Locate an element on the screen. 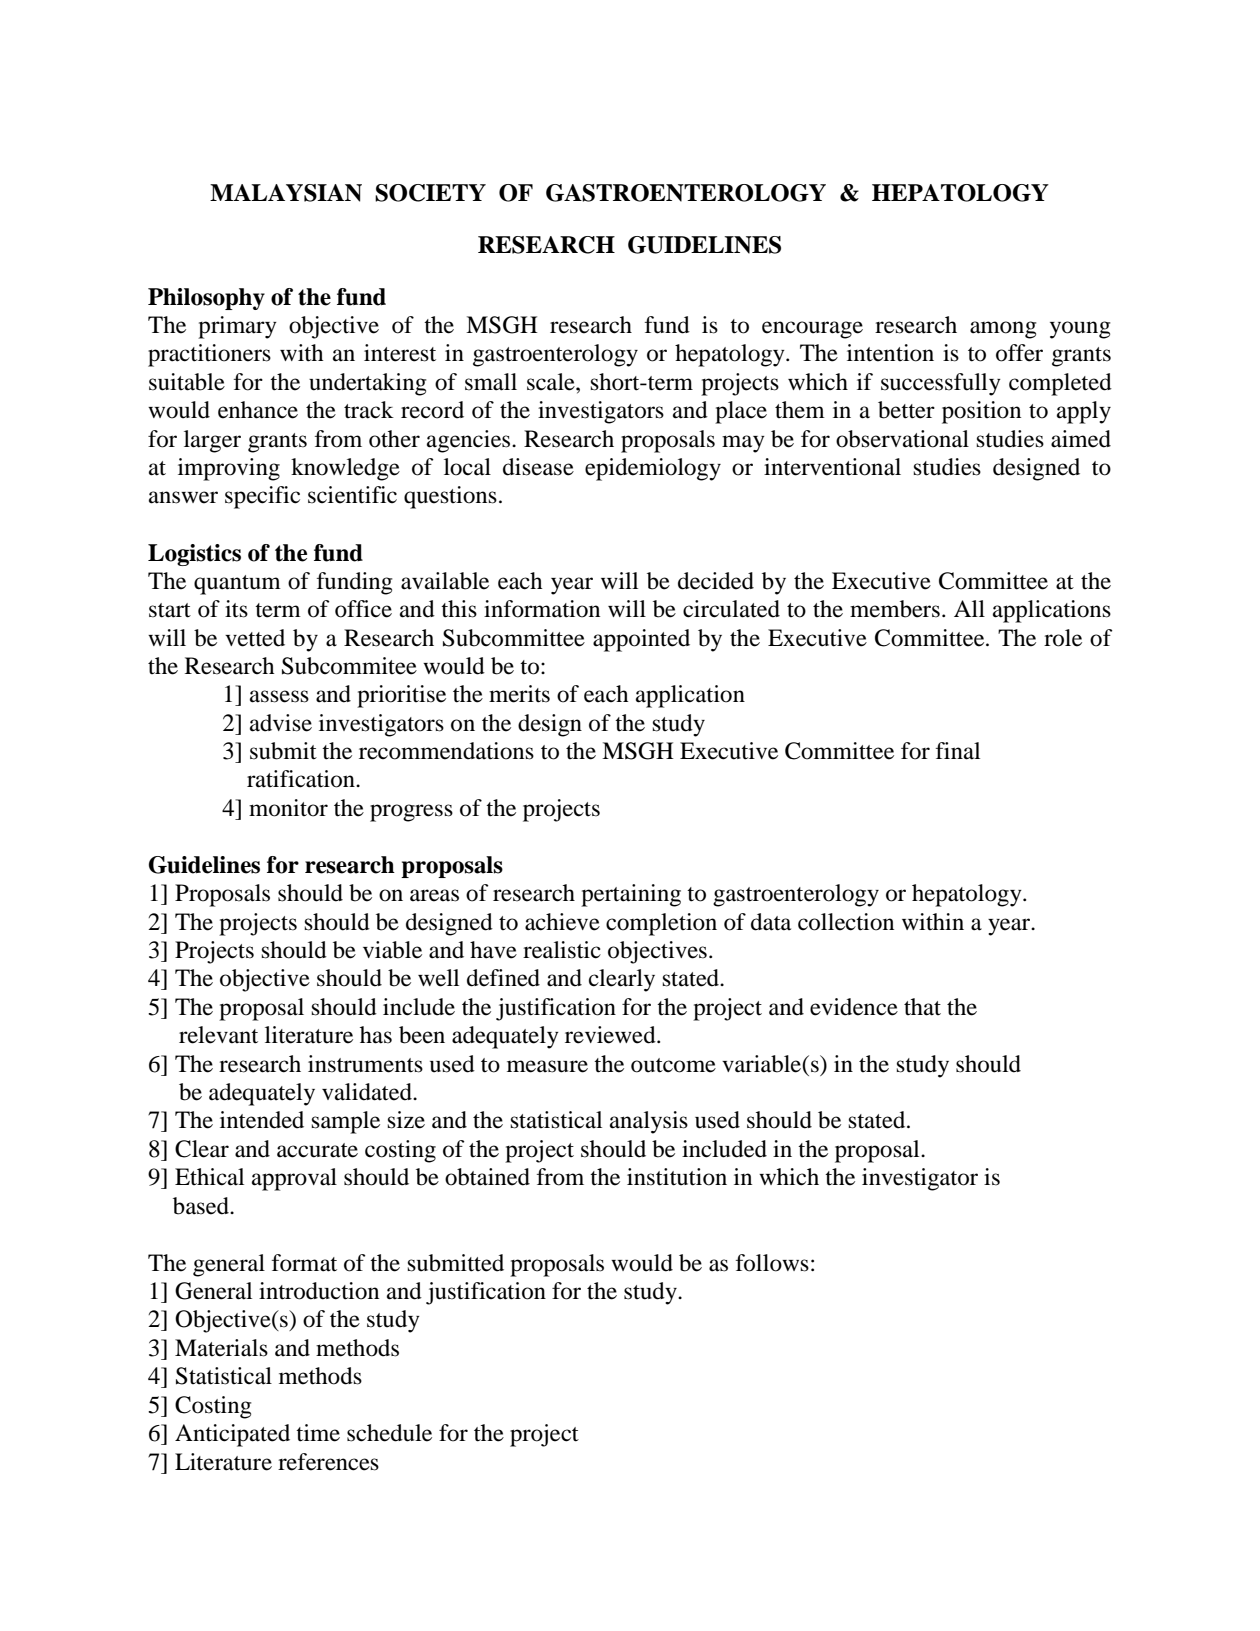 The height and width of the screenshot is (1631, 1260). schedule is located at coordinates (389, 1433).
